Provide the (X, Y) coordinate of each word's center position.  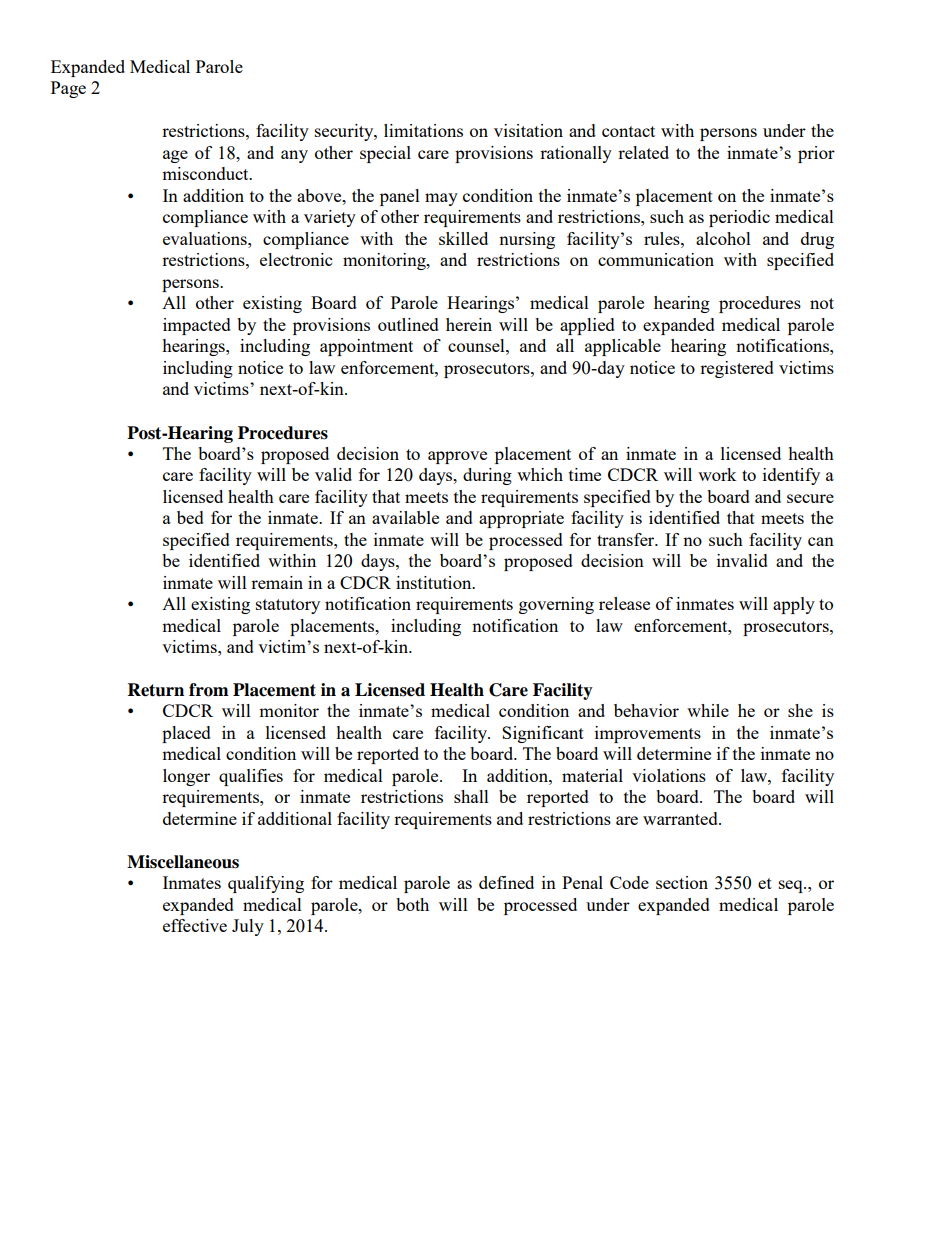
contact (628, 131)
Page (68, 89)
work (717, 474)
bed (190, 517)
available (405, 517)
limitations (423, 130)
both (412, 904)
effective (195, 925)
